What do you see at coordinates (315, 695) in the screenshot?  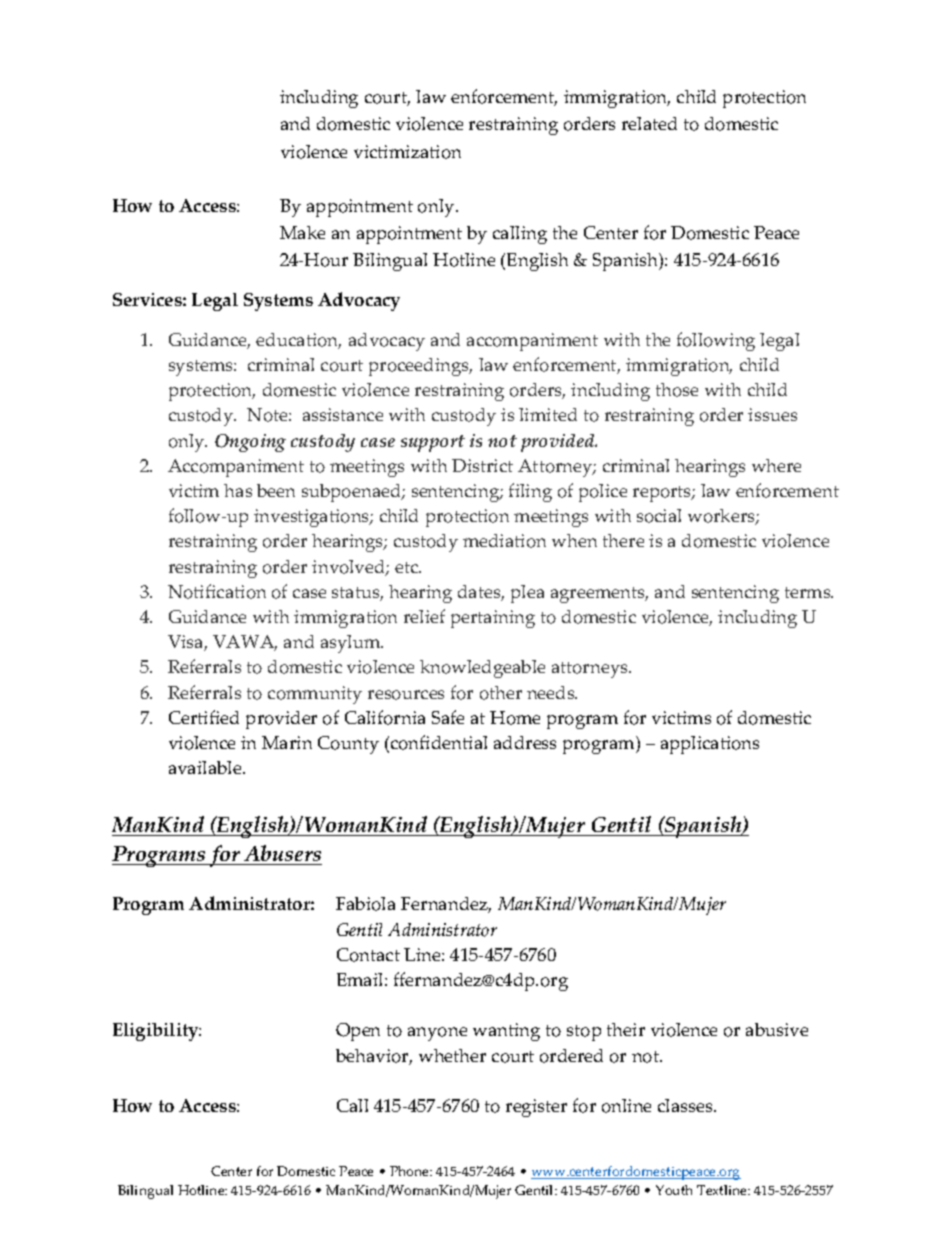 I see `community` at bounding box center [315, 695].
